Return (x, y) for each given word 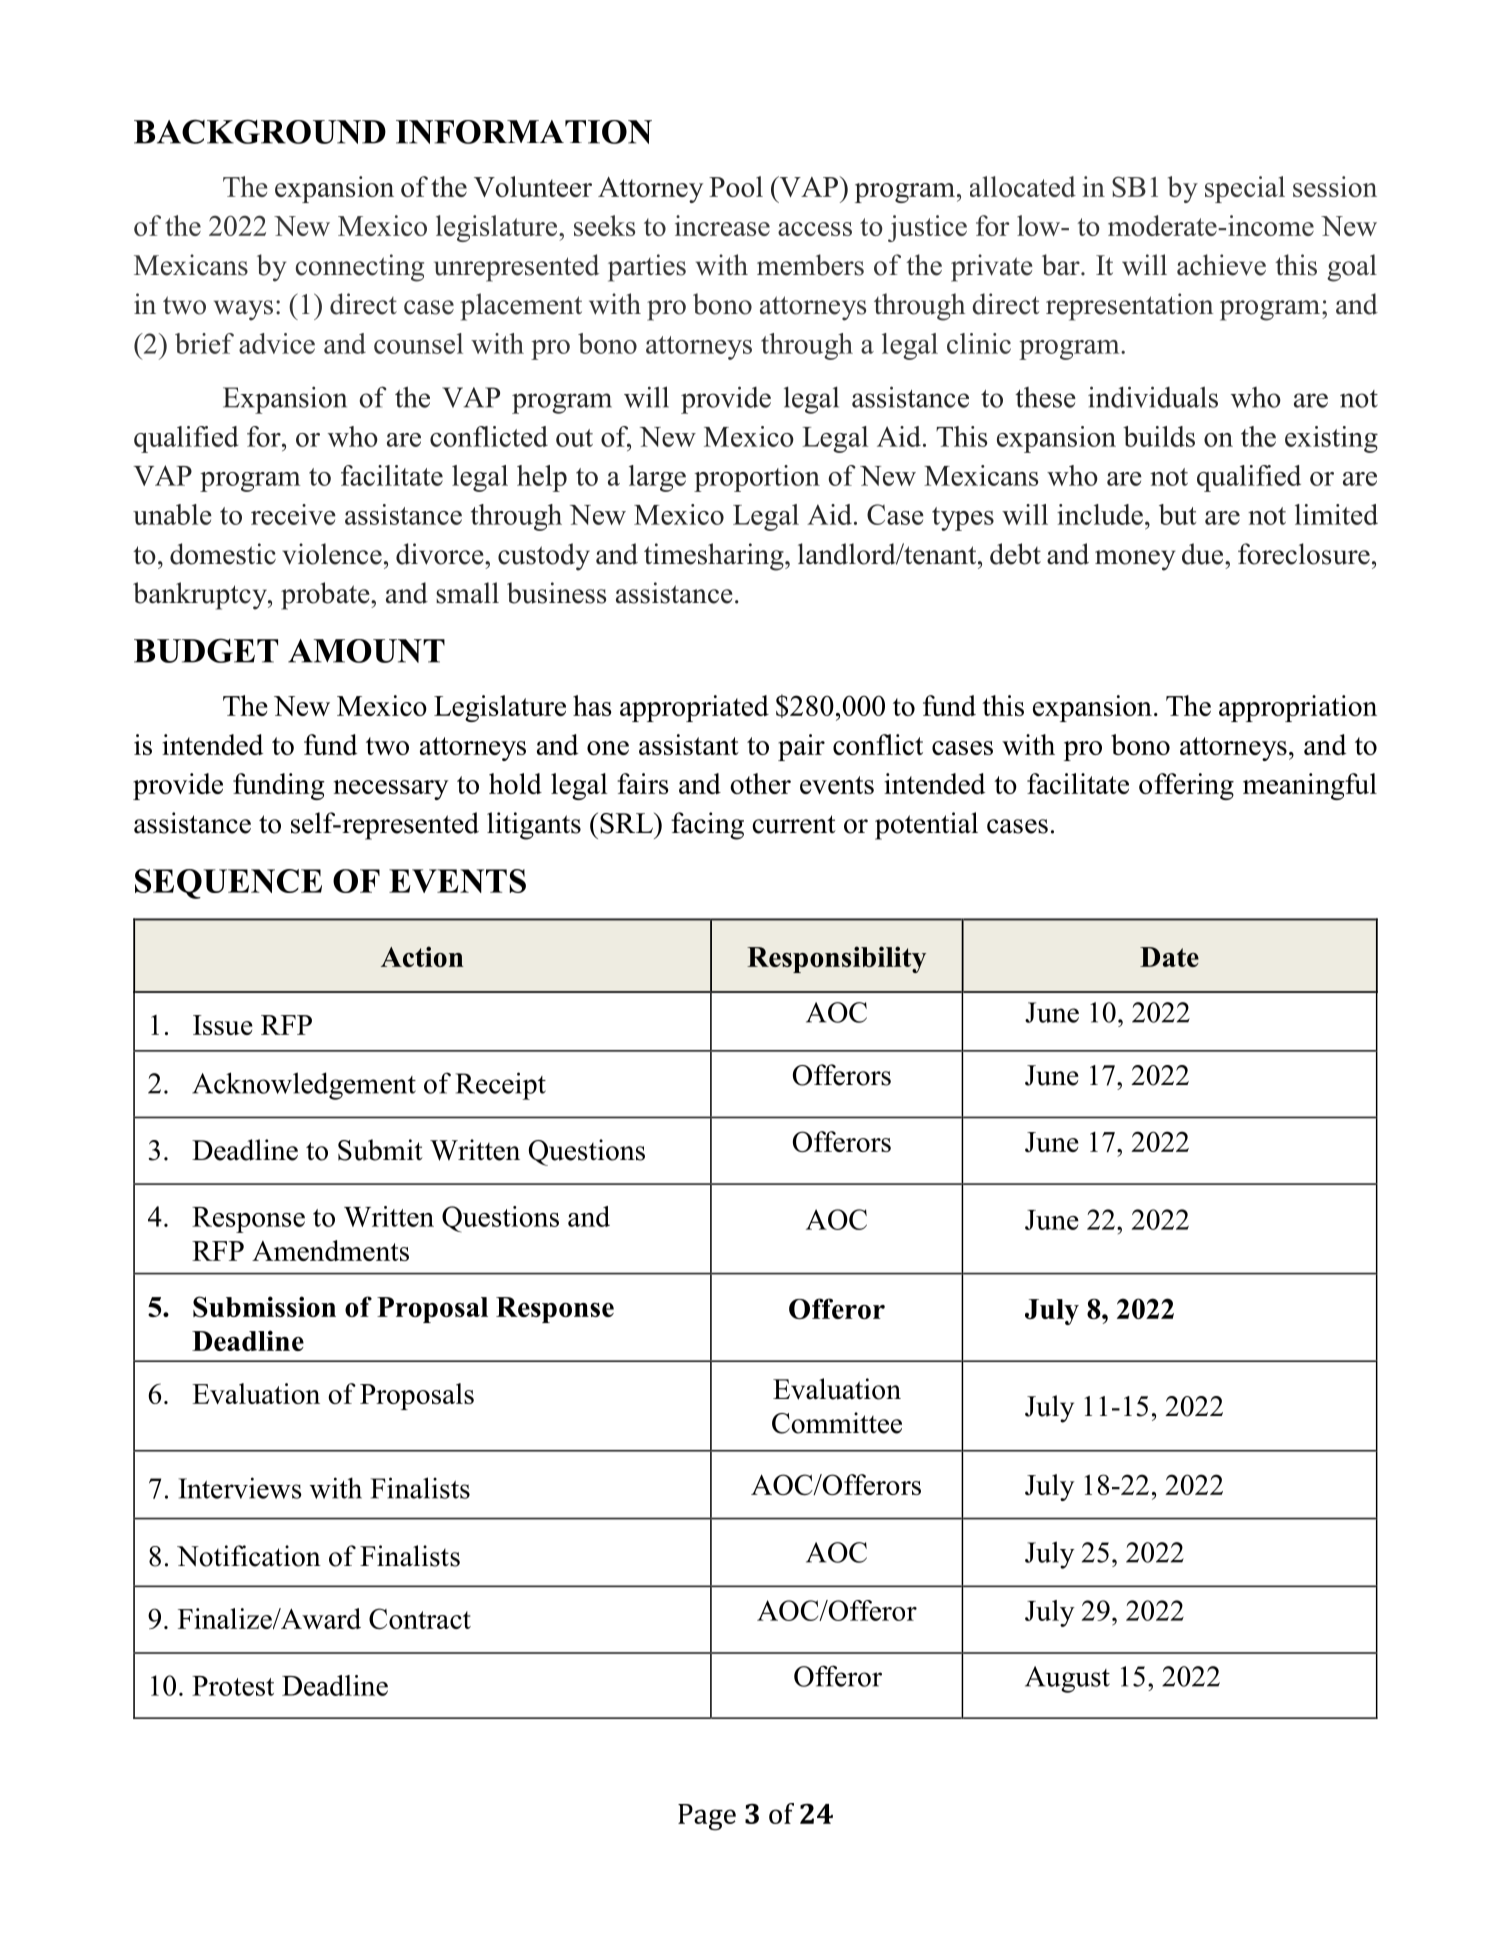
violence (332, 554)
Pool (736, 186)
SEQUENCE (228, 884)
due (1204, 554)
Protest (233, 1686)
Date (1169, 957)
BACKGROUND (260, 131)
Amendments (330, 1250)
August (1067, 1679)
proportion (757, 478)
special (1245, 189)
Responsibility (836, 959)
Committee (837, 1423)
